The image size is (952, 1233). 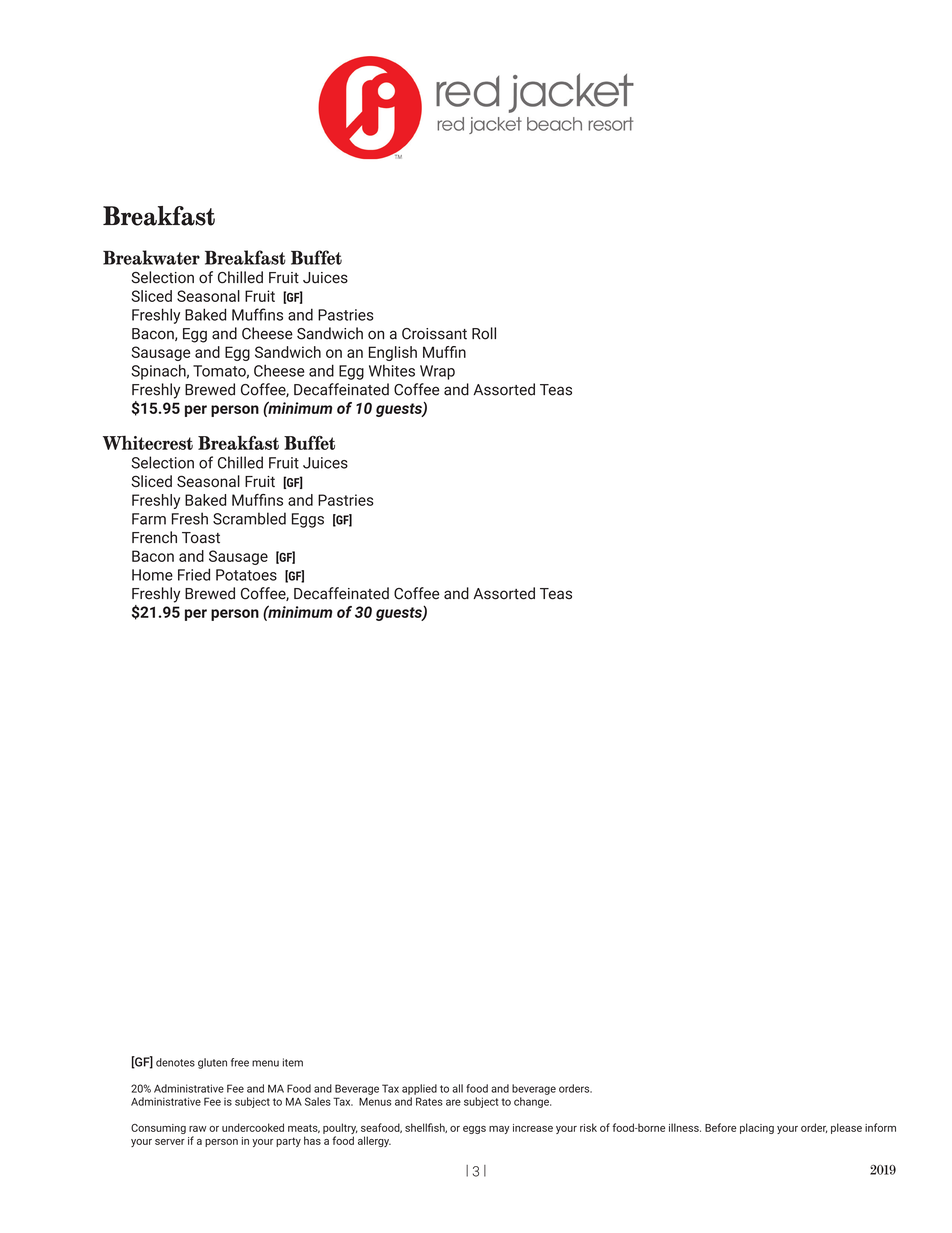 What do you see at coordinates (249, 518) in the screenshot?
I see `Scrambled` at bounding box center [249, 518].
